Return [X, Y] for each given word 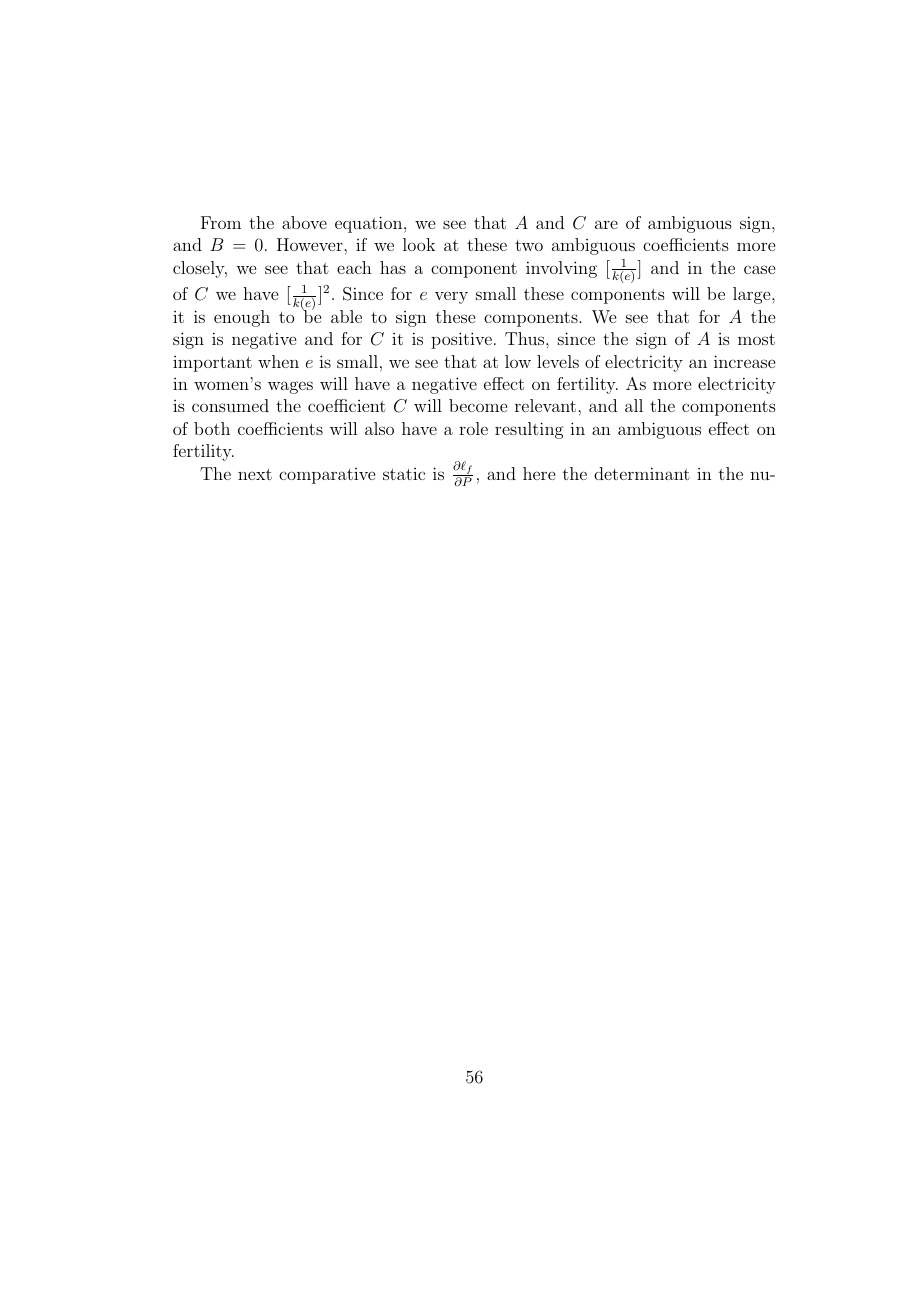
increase [744, 361]
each [354, 267]
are [606, 224]
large [753, 295]
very [451, 297]
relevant [545, 405]
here [539, 473]
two [529, 245]
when [278, 361]
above [304, 222]
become [478, 405]
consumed [230, 405]
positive [461, 340]
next [255, 474]
